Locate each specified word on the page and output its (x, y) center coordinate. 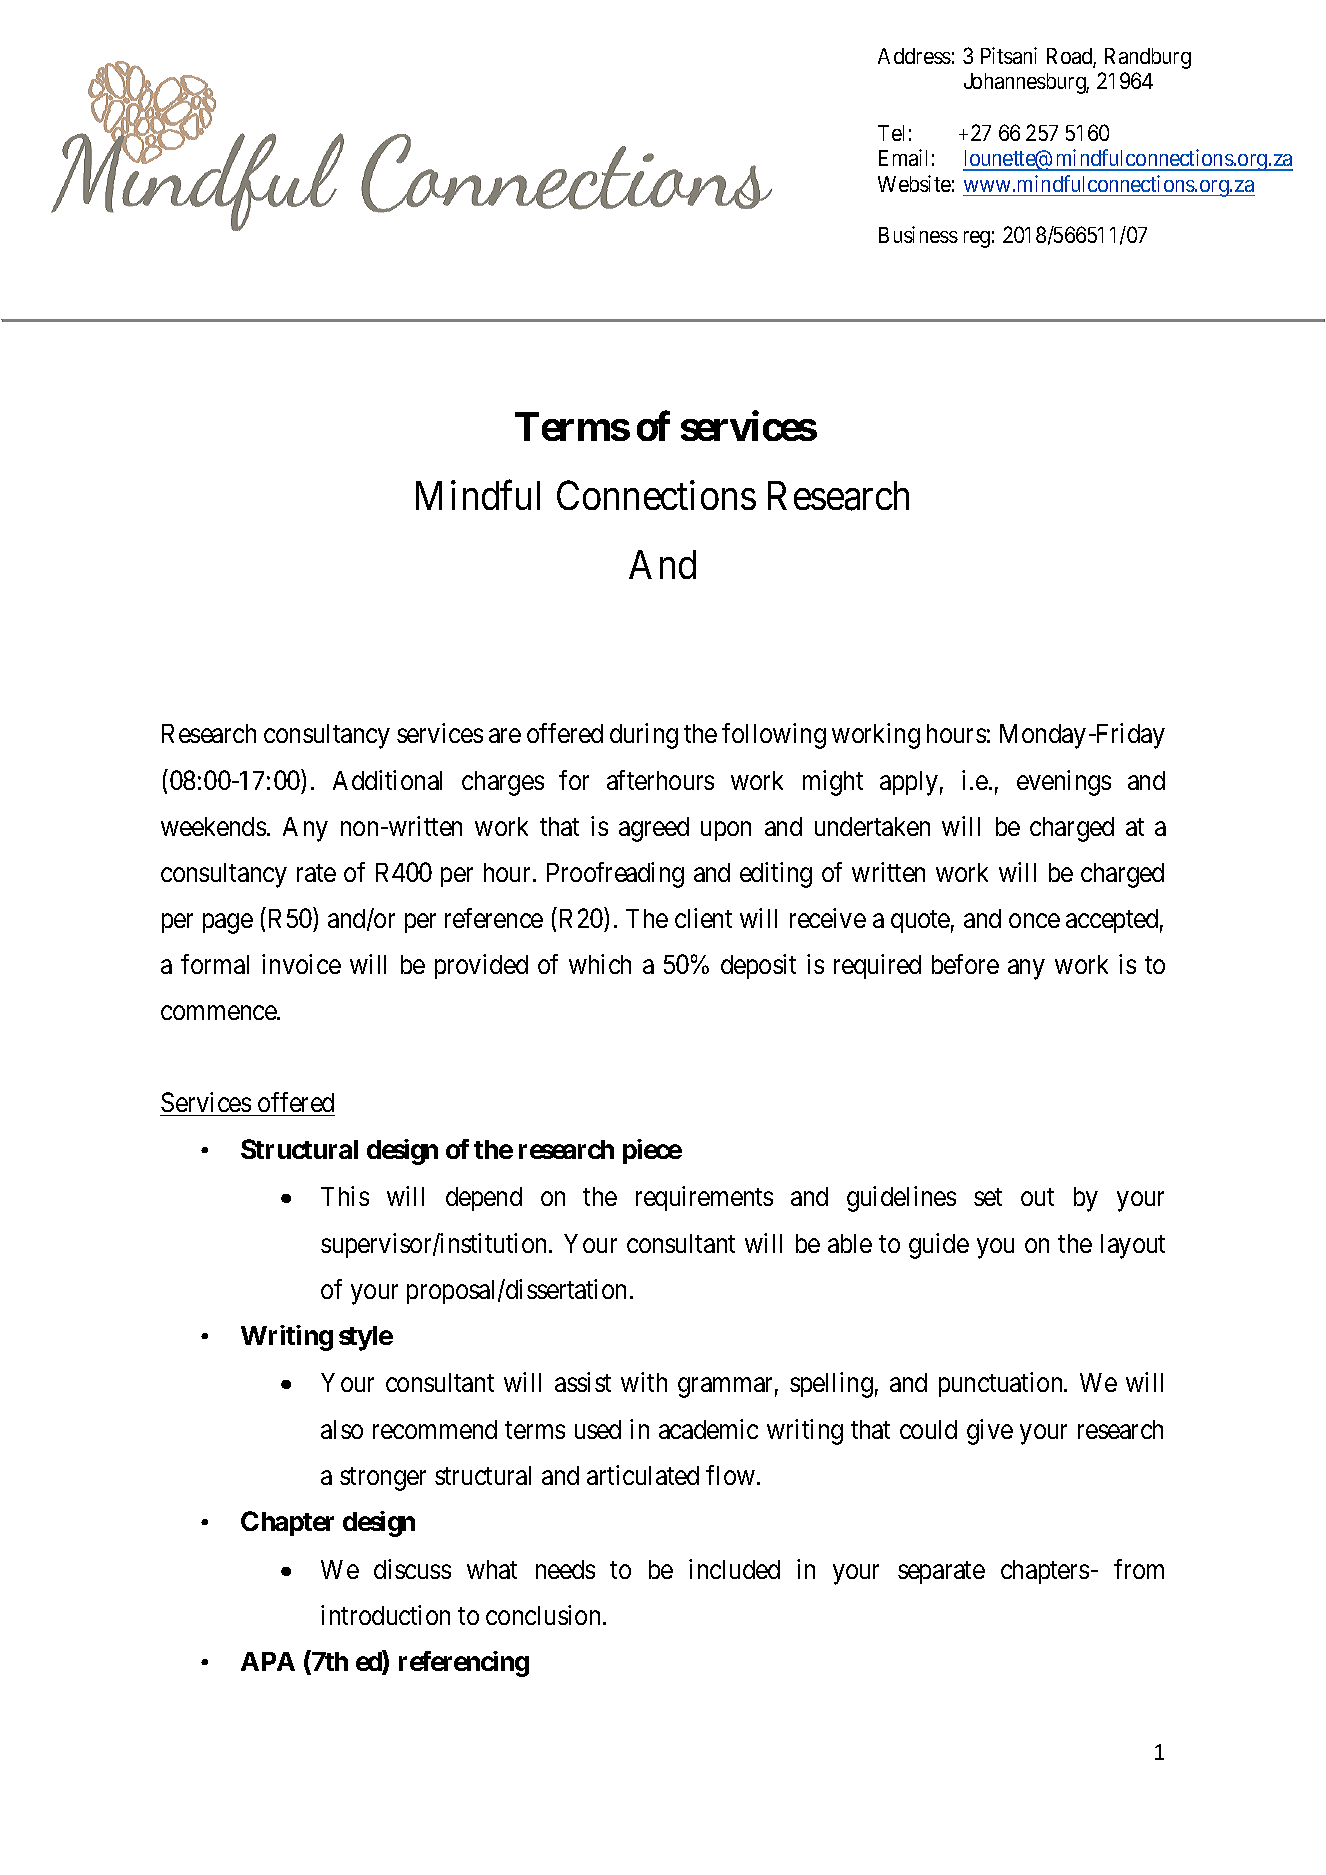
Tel (891, 133)
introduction (385, 1615)
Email (903, 157)
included (734, 1569)
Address (914, 56)
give (990, 1432)
